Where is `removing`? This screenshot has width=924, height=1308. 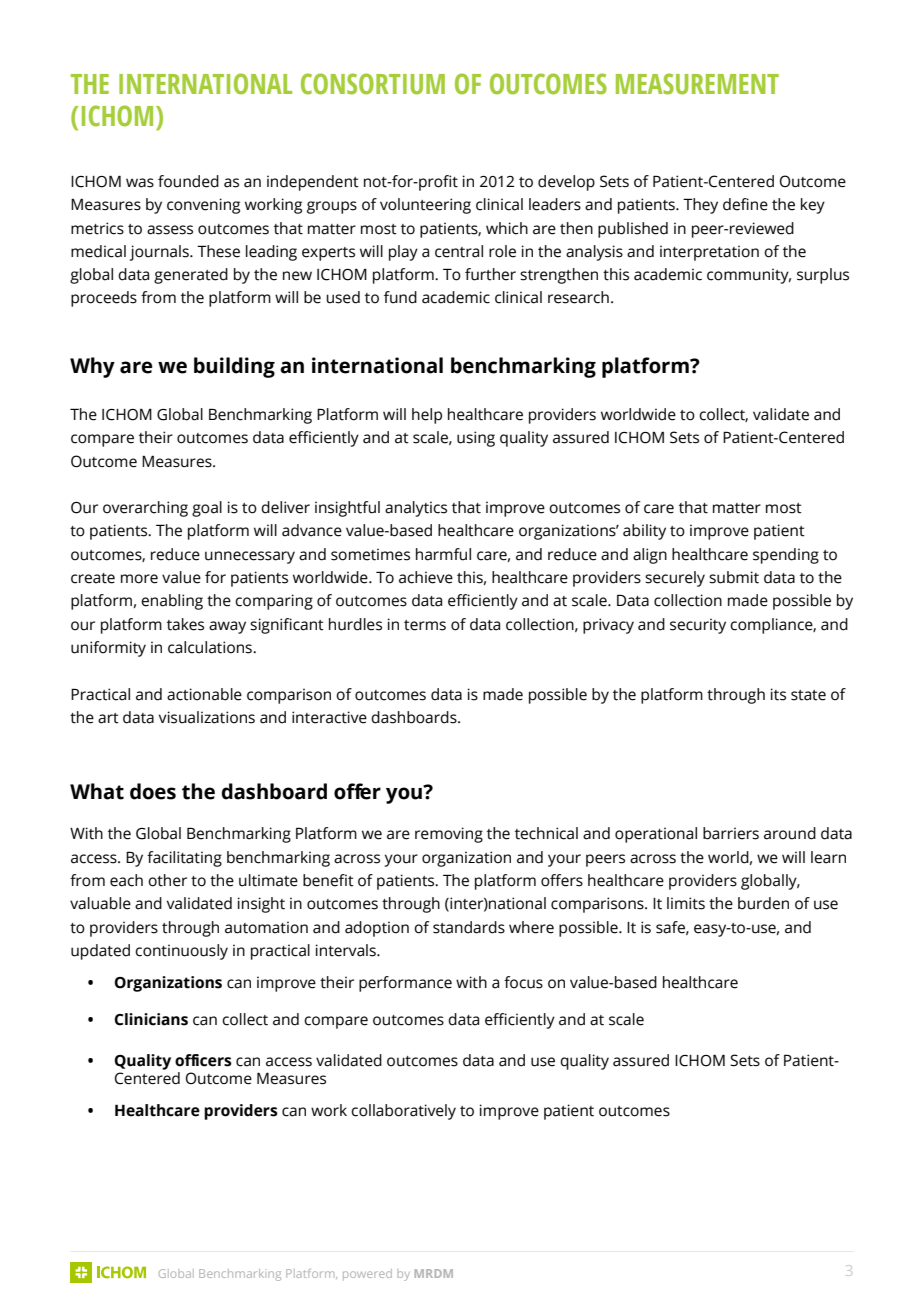 removing is located at coordinates (449, 835).
